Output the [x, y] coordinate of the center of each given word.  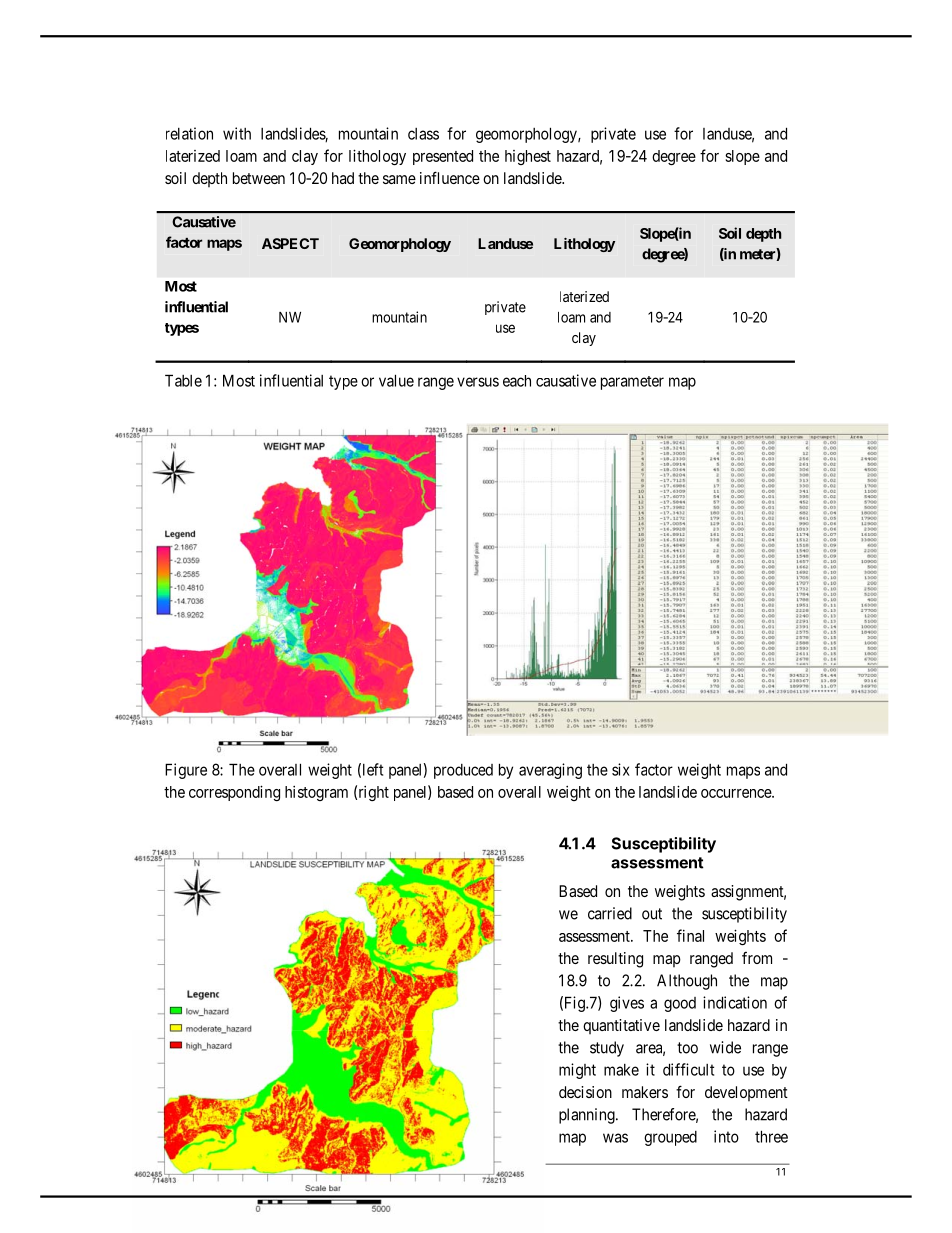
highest [528, 157]
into [726, 1136]
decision [585, 1092]
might [577, 1071]
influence [450, 177]
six [621, 769]
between [259, 178]
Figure [186, 771]
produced [463, 771]
